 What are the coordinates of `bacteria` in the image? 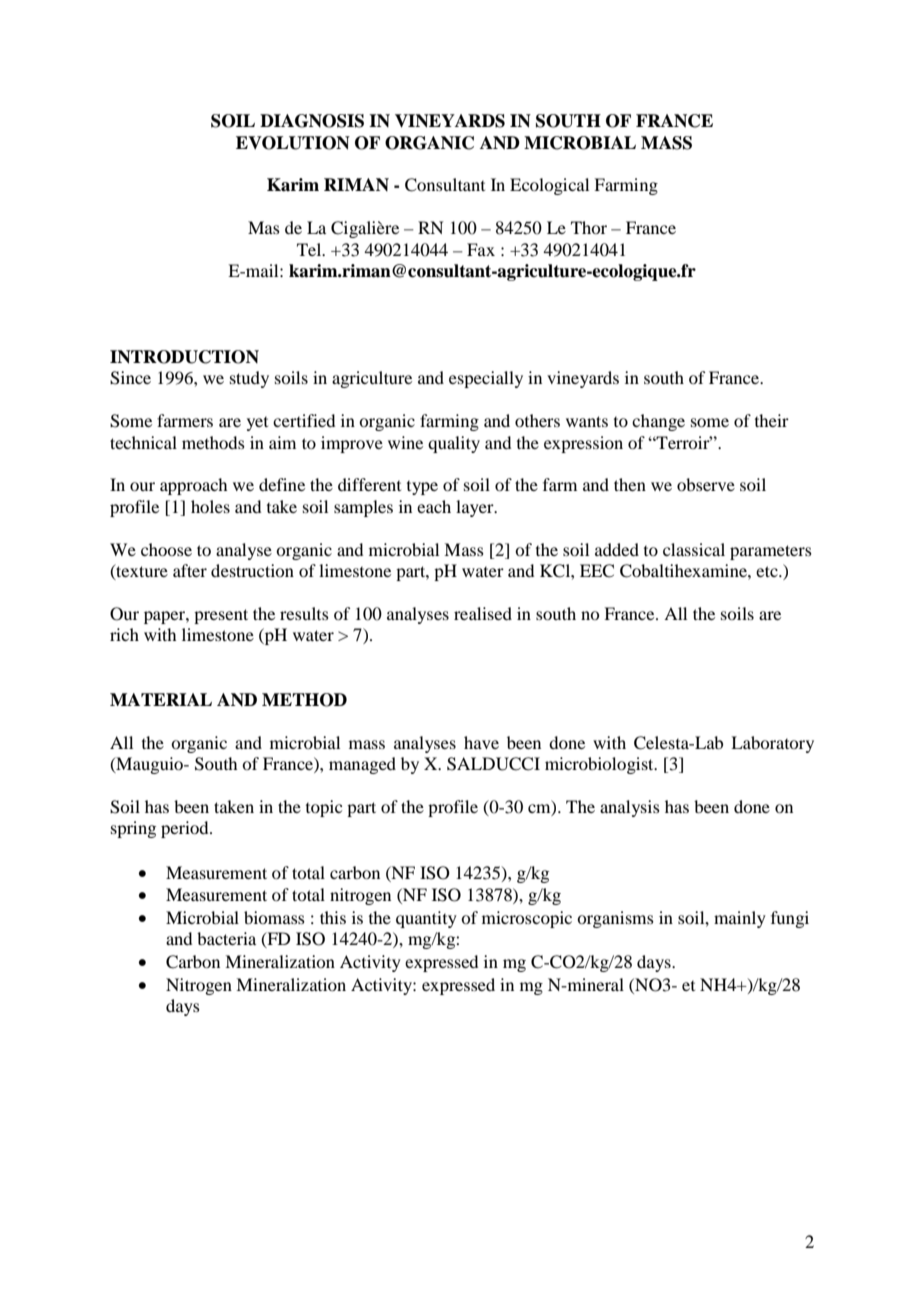 It's located at (226, 938).
